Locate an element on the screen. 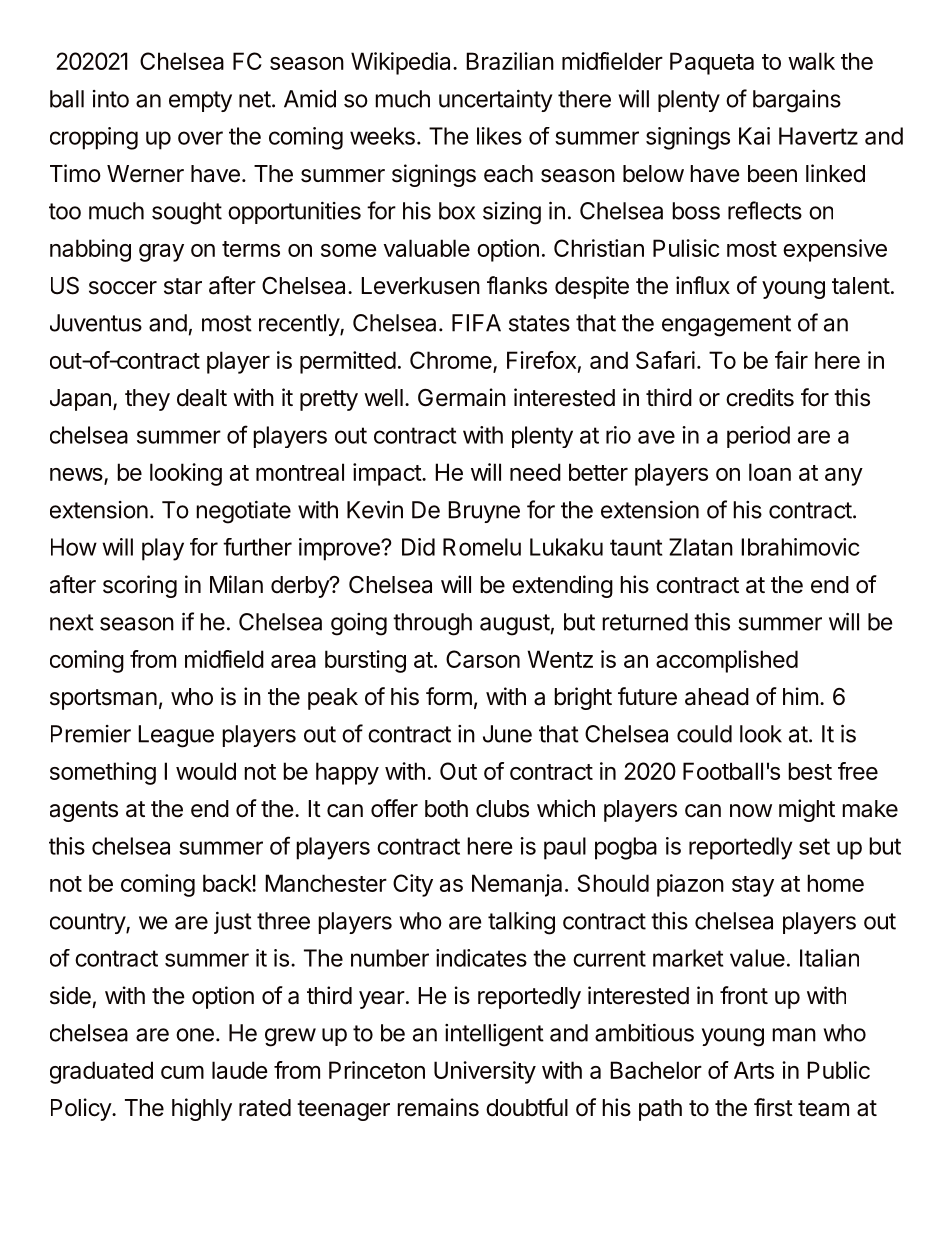 This screenshot has height=1233, width=952. empty is located at coordinates (200, 101).
